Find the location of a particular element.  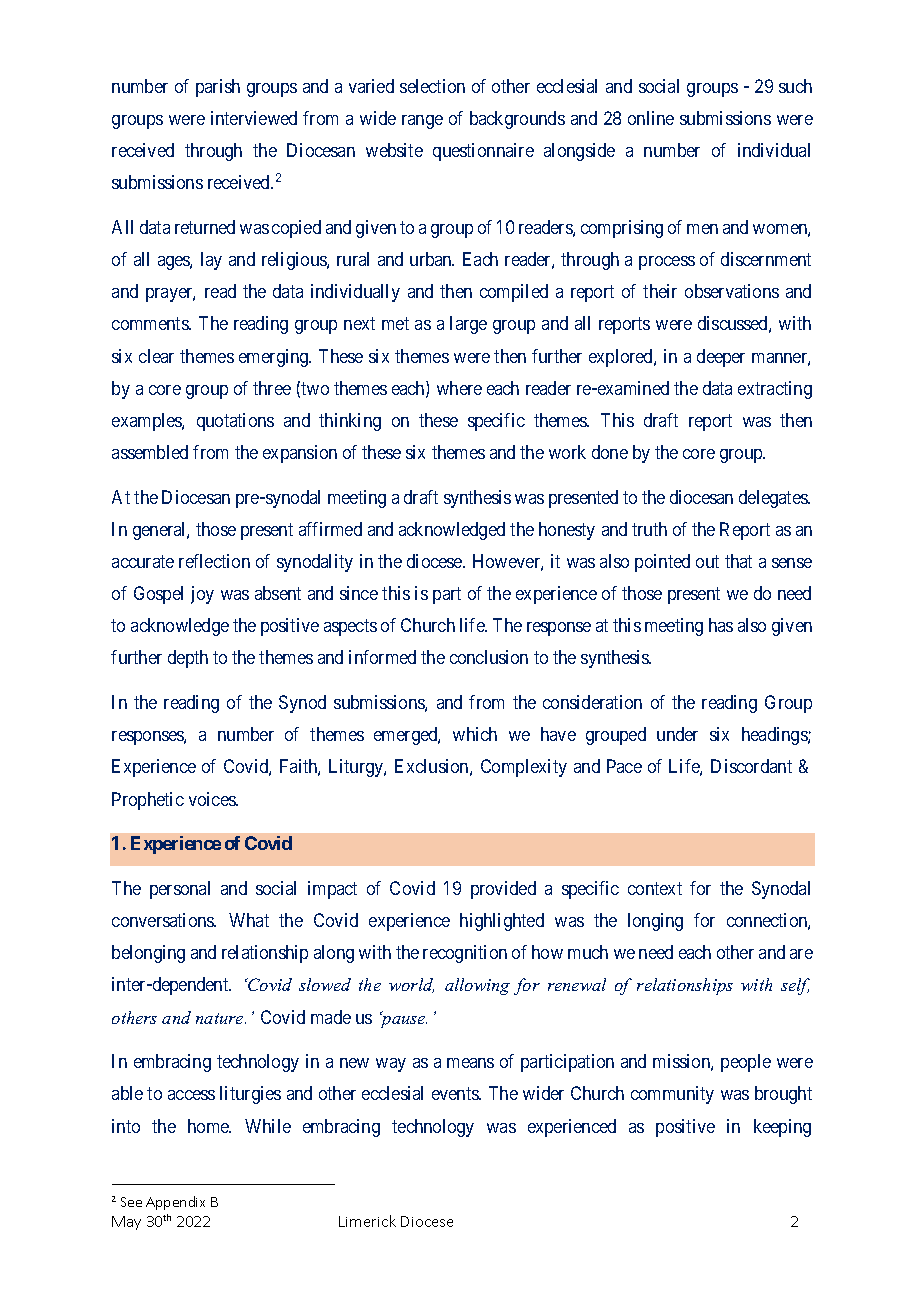

delegates is located at coordinates (774, 499).
